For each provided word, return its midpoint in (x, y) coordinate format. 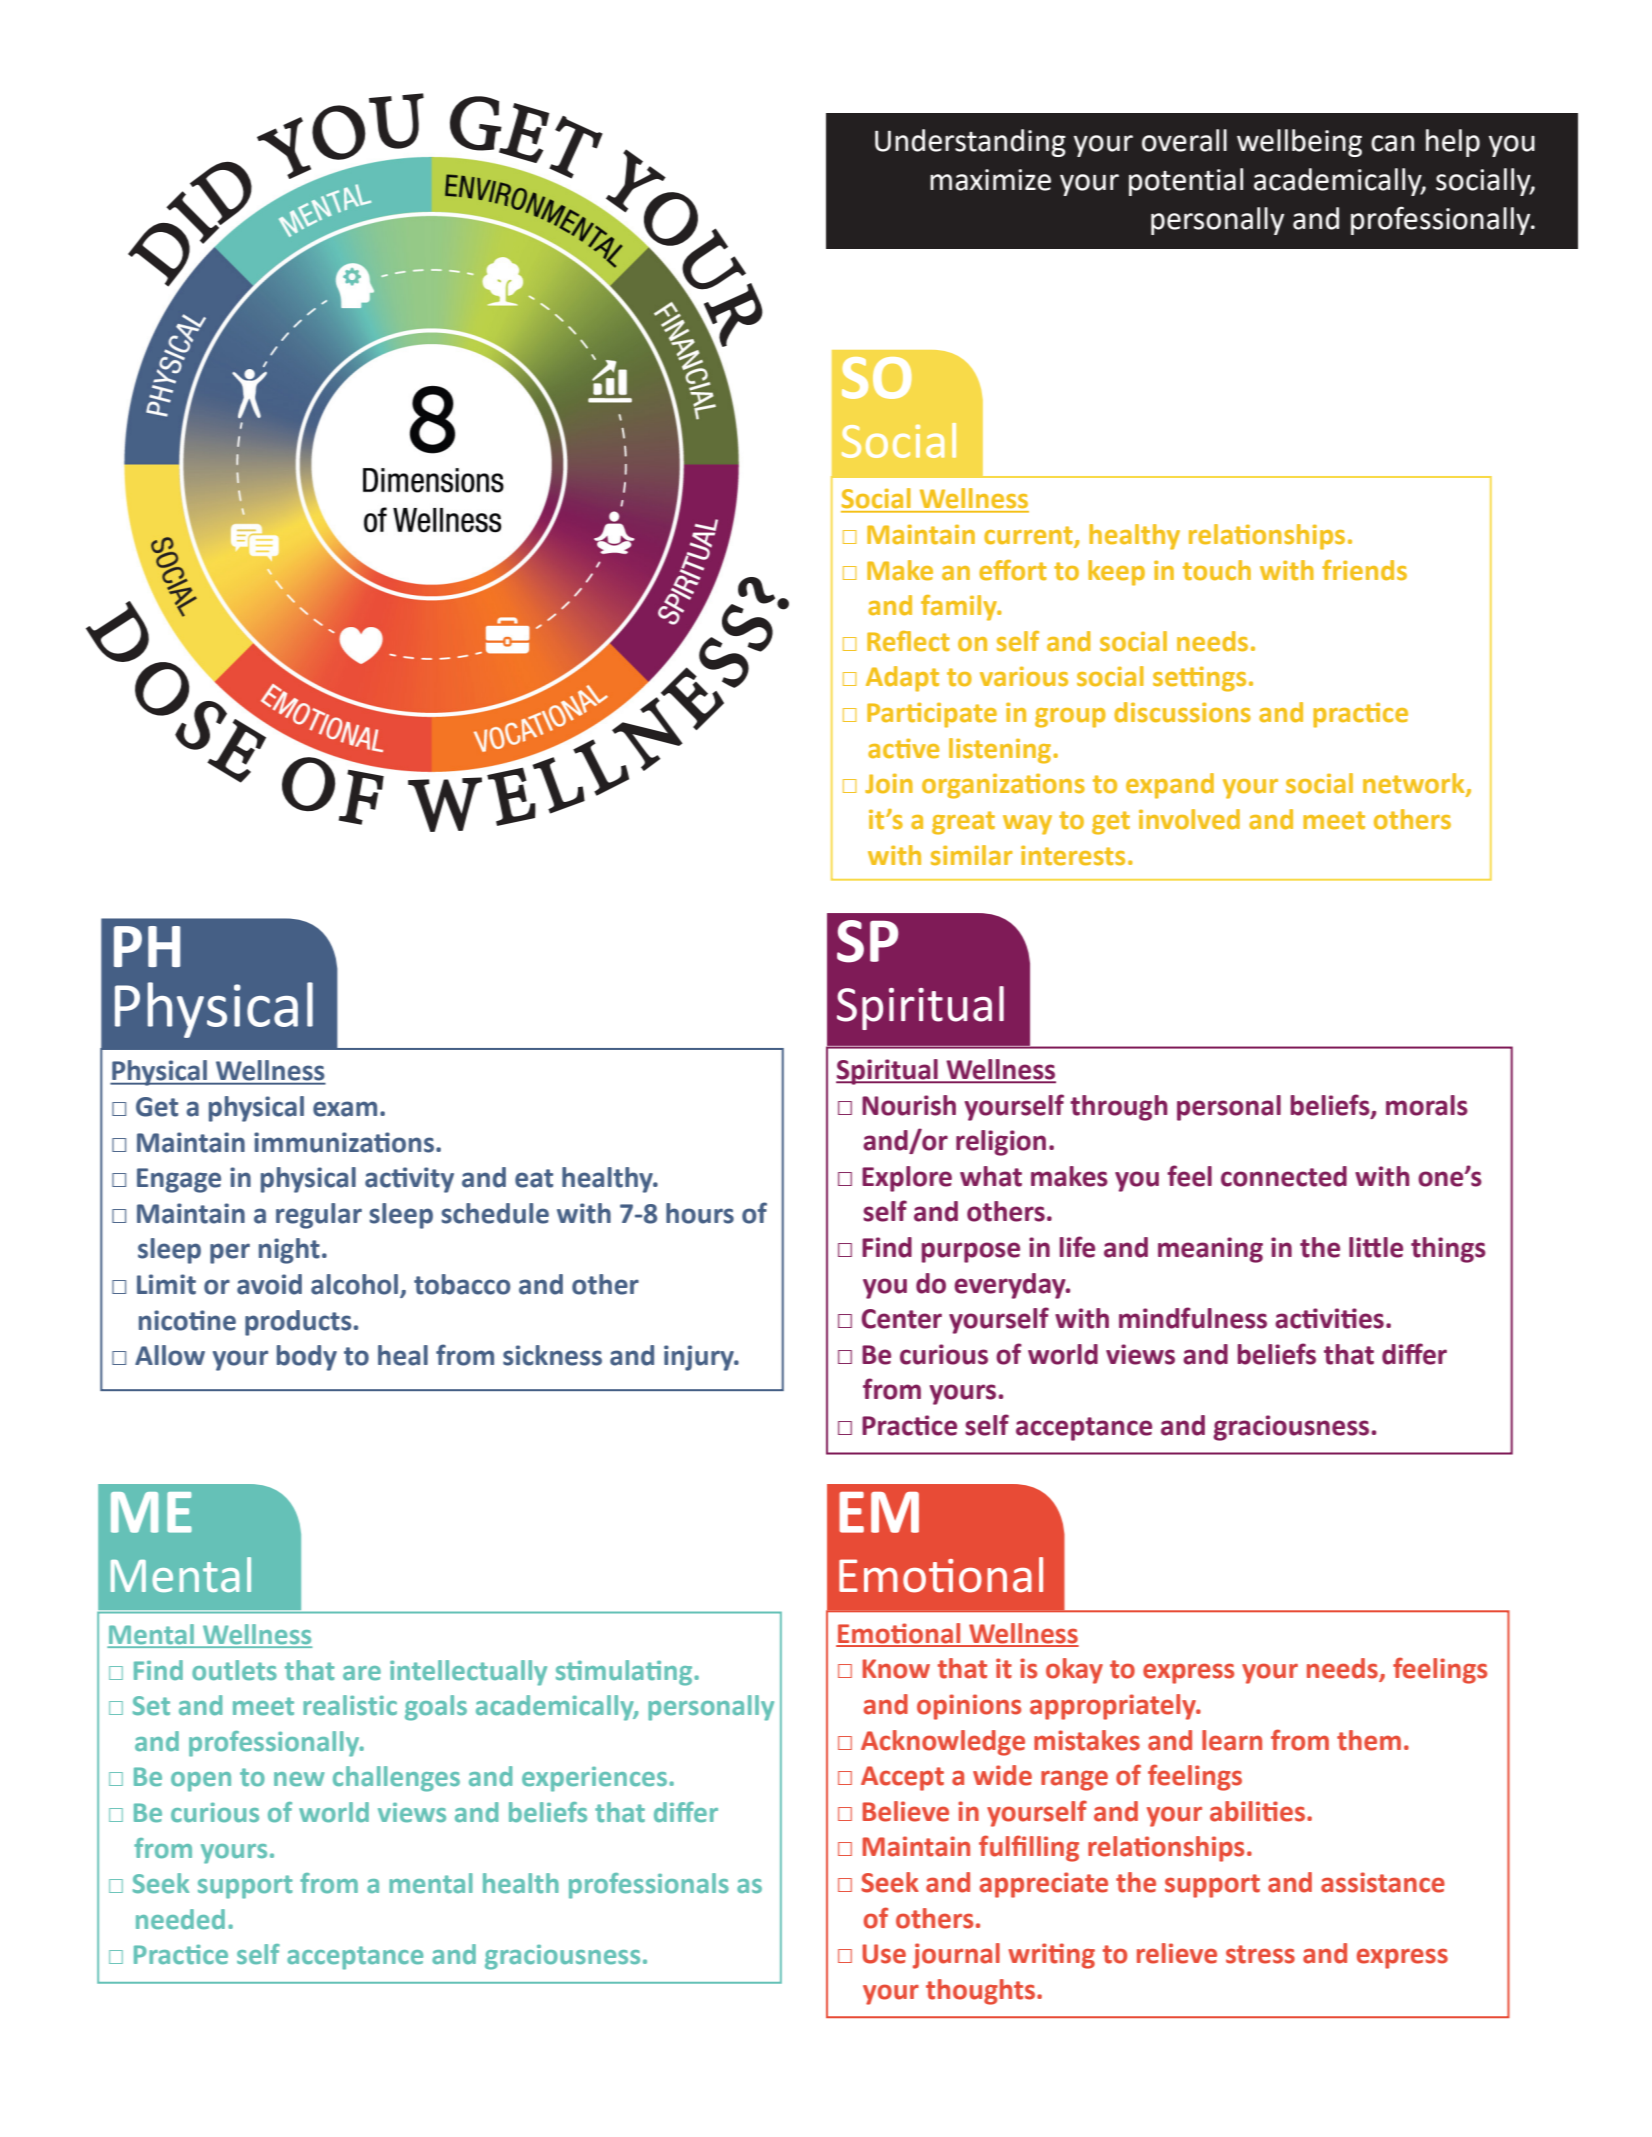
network (1415, 784)
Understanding (970, 143)
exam (345, 1109)
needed (180, 1919)
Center (902, 1319)
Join (889, 783)
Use (884, 1954)
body (307, 1358)
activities (1329, 1318)
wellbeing (1299, 143)
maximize (990, 180)
